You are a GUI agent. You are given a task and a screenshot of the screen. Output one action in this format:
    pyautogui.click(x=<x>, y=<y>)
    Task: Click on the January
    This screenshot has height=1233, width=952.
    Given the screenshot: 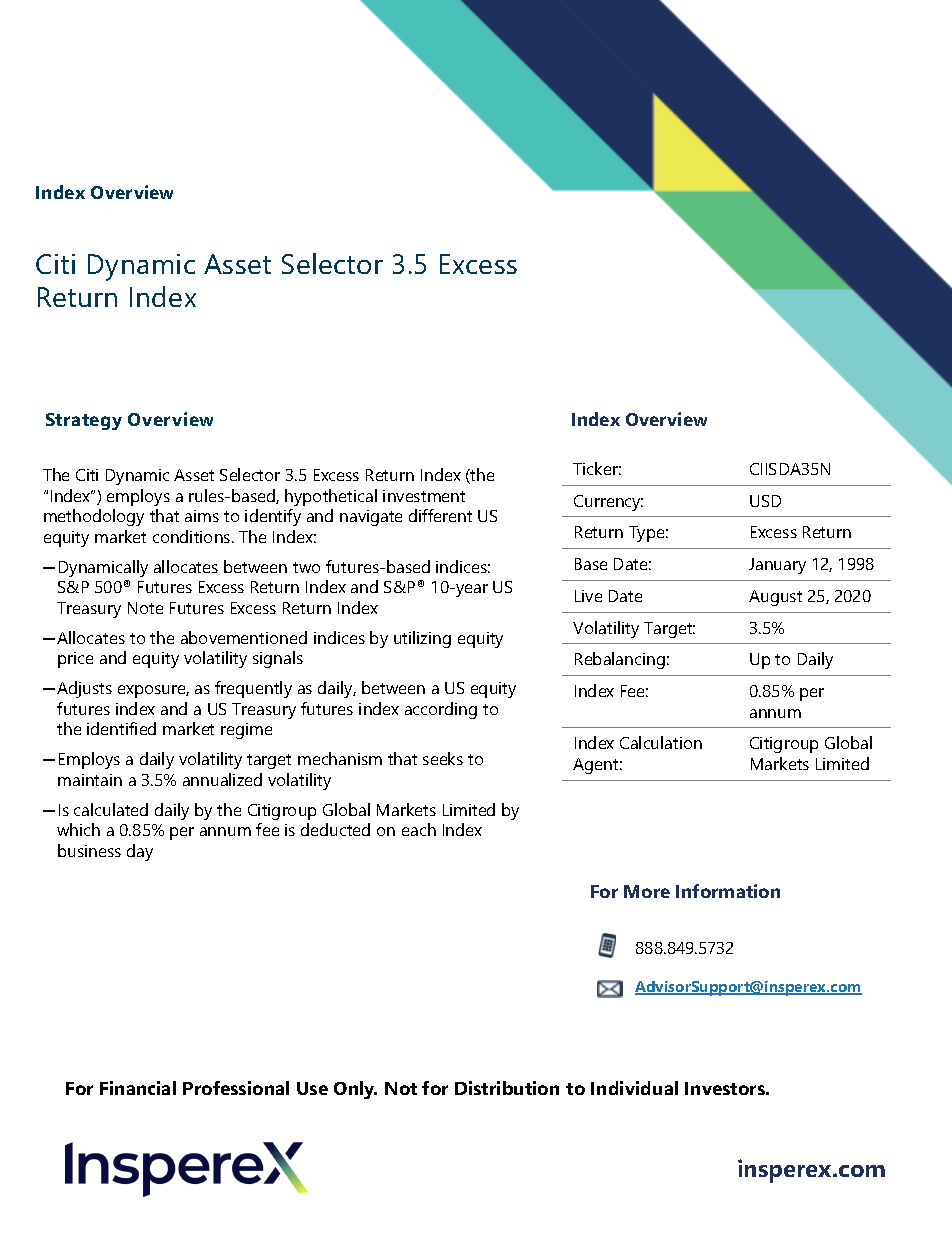 What is the action you would take?
    pyautogui.click(x=777, y=566)
